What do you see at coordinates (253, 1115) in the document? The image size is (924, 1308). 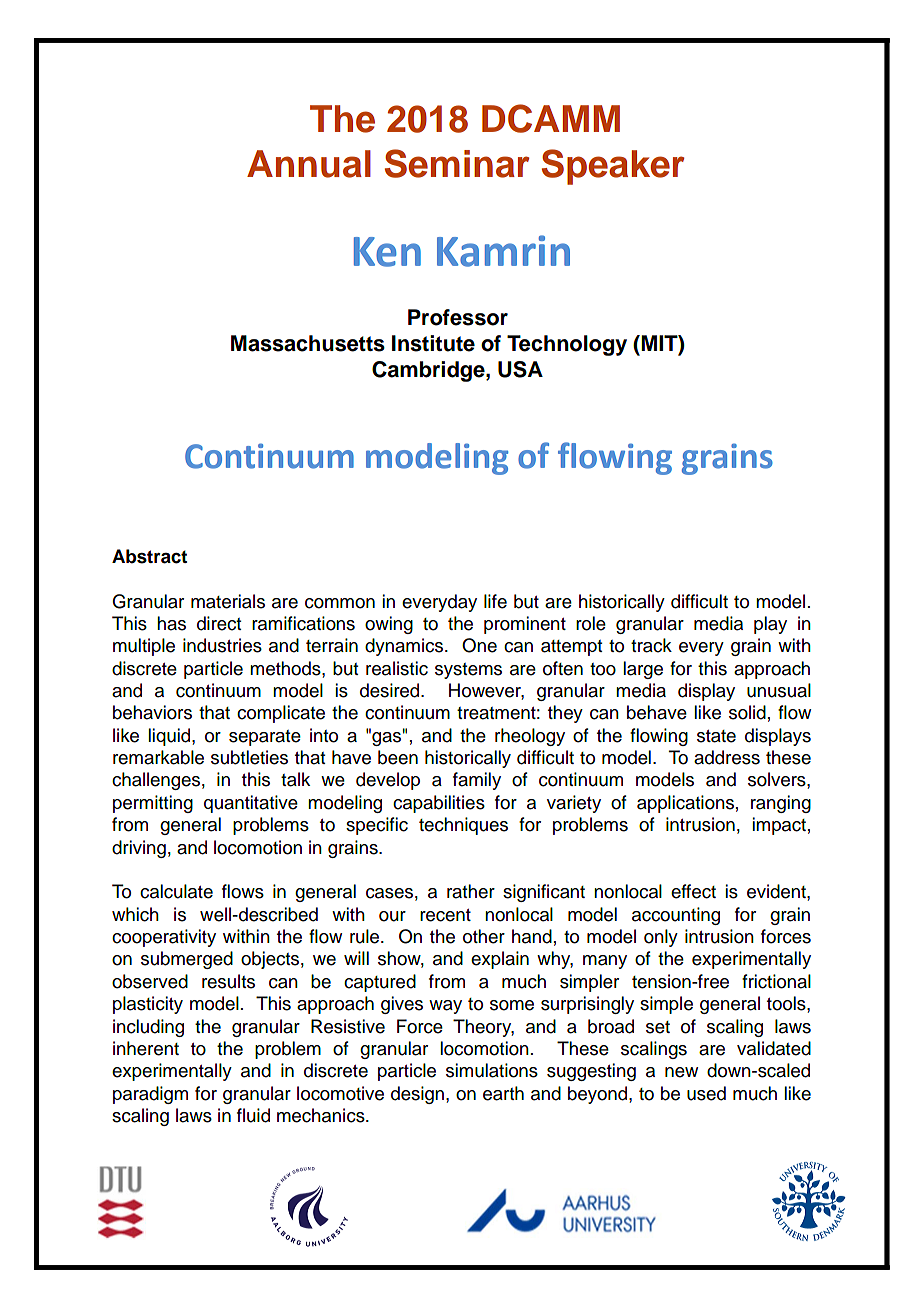 I see `fluid` at bounding box center [253, 1115].
